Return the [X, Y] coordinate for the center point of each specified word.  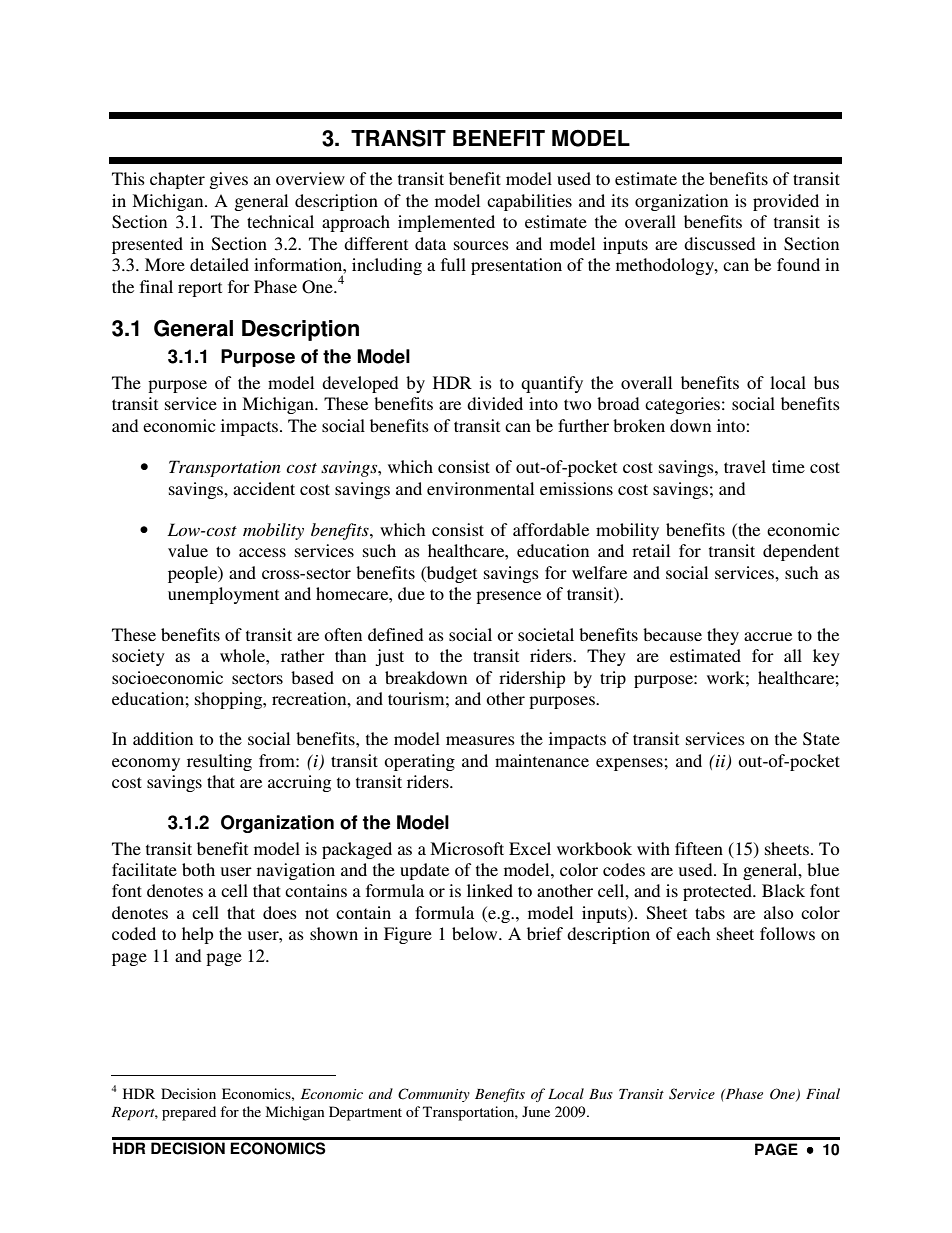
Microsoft [467, 848]
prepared [189, 1113]
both [198, 869]
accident [264, 488]
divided [495, 403]
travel [745, 466]
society [138, 657]
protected [719, 892]
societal [546, 634]
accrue [768, 636]
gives [228, 180]
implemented [446, 223]
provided [786, 202]
